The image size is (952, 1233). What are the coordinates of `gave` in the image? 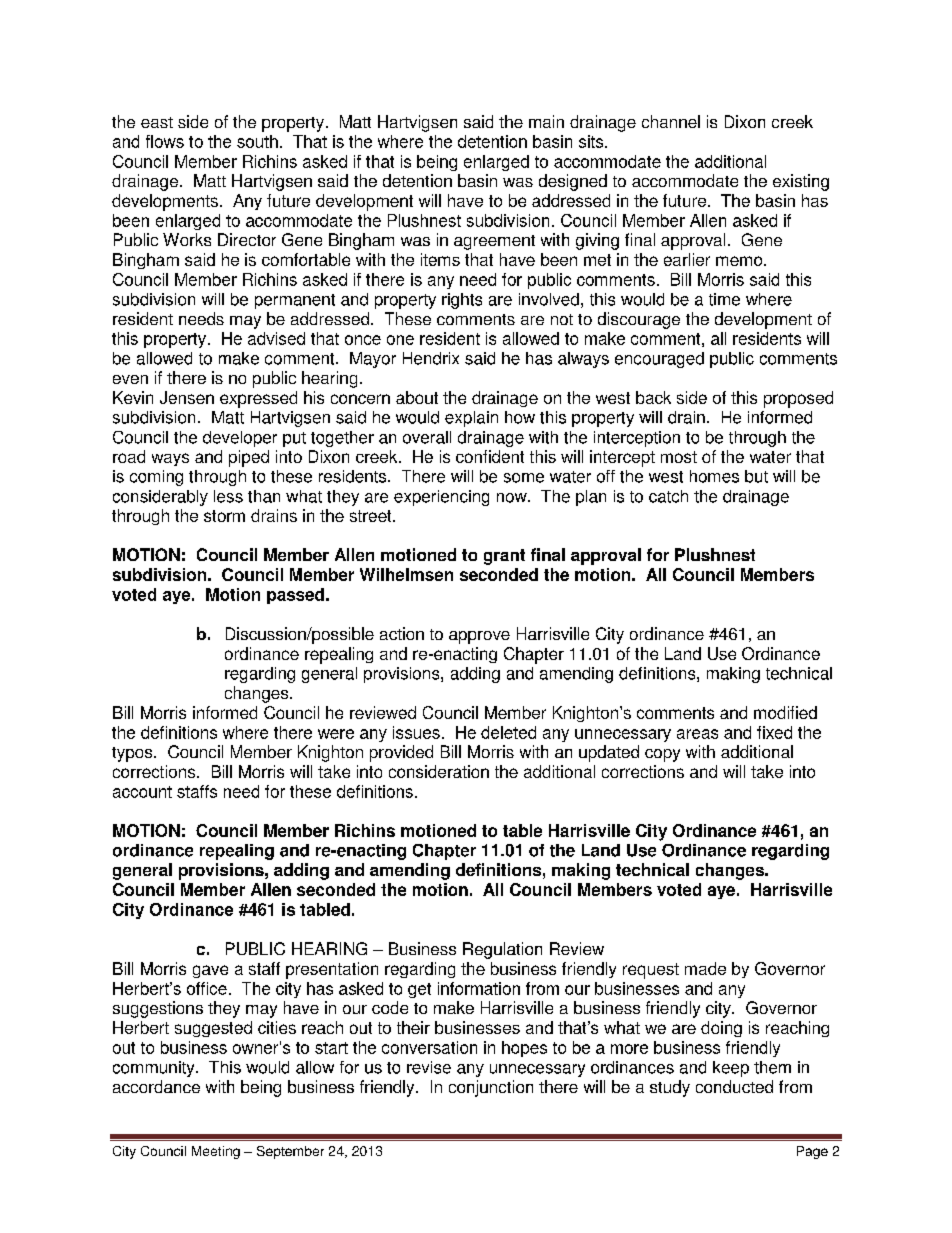 It's located at (210, 971).
